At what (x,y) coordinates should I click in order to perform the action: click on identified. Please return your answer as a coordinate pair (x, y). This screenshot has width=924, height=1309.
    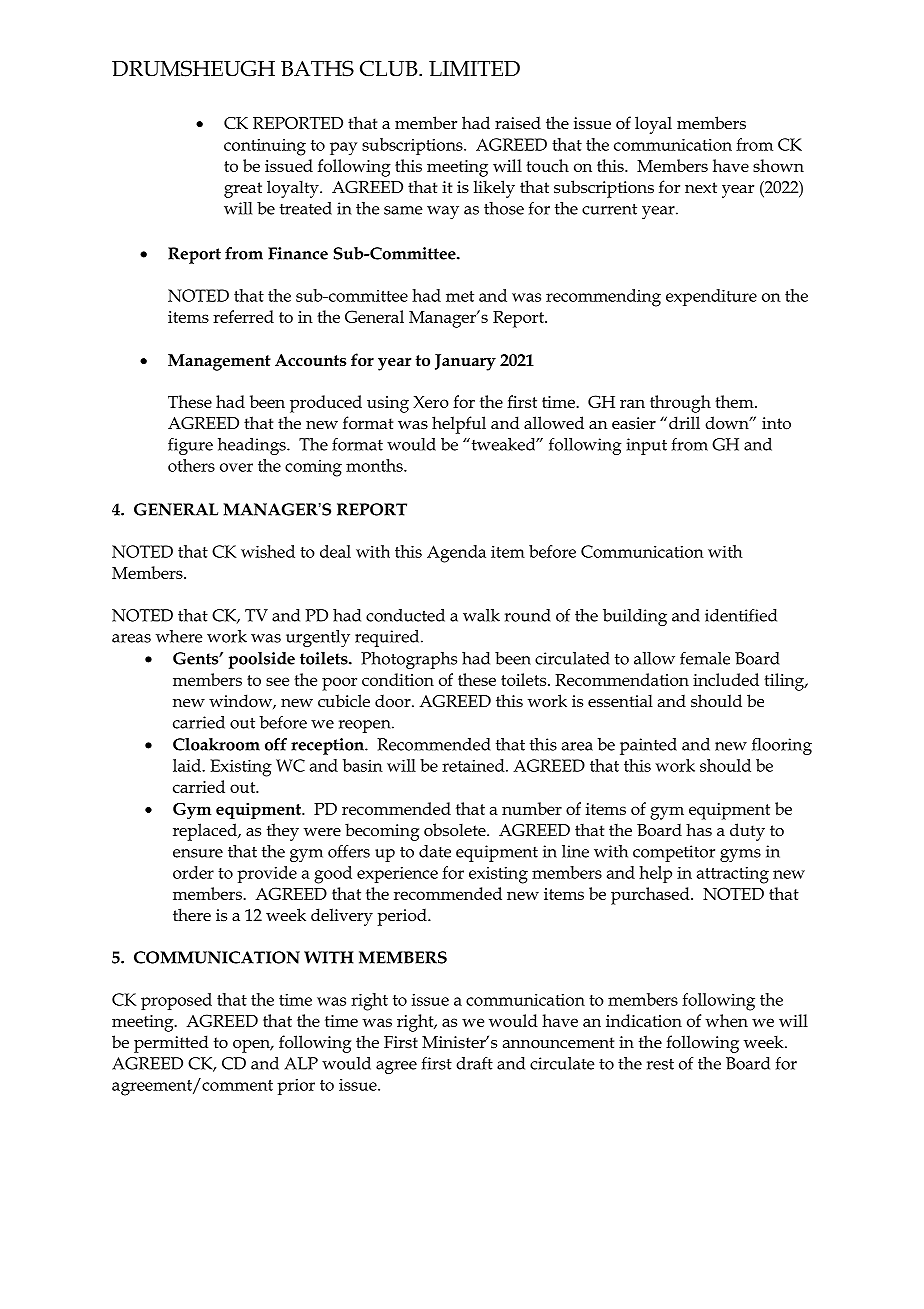
    Looking at the image, I should click on (741, 615).
